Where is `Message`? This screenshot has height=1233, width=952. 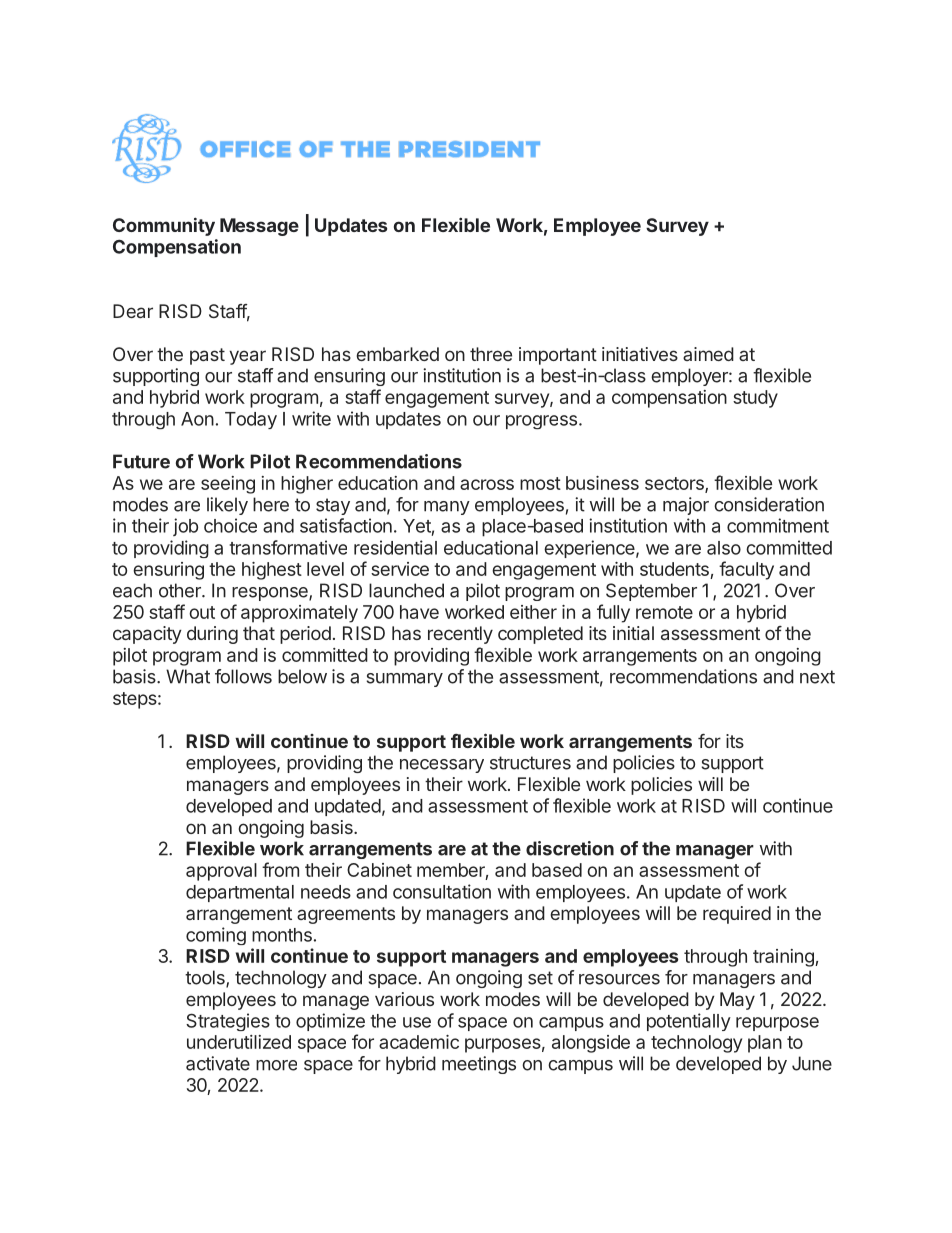
Message is located at coordinates (259, 227).
